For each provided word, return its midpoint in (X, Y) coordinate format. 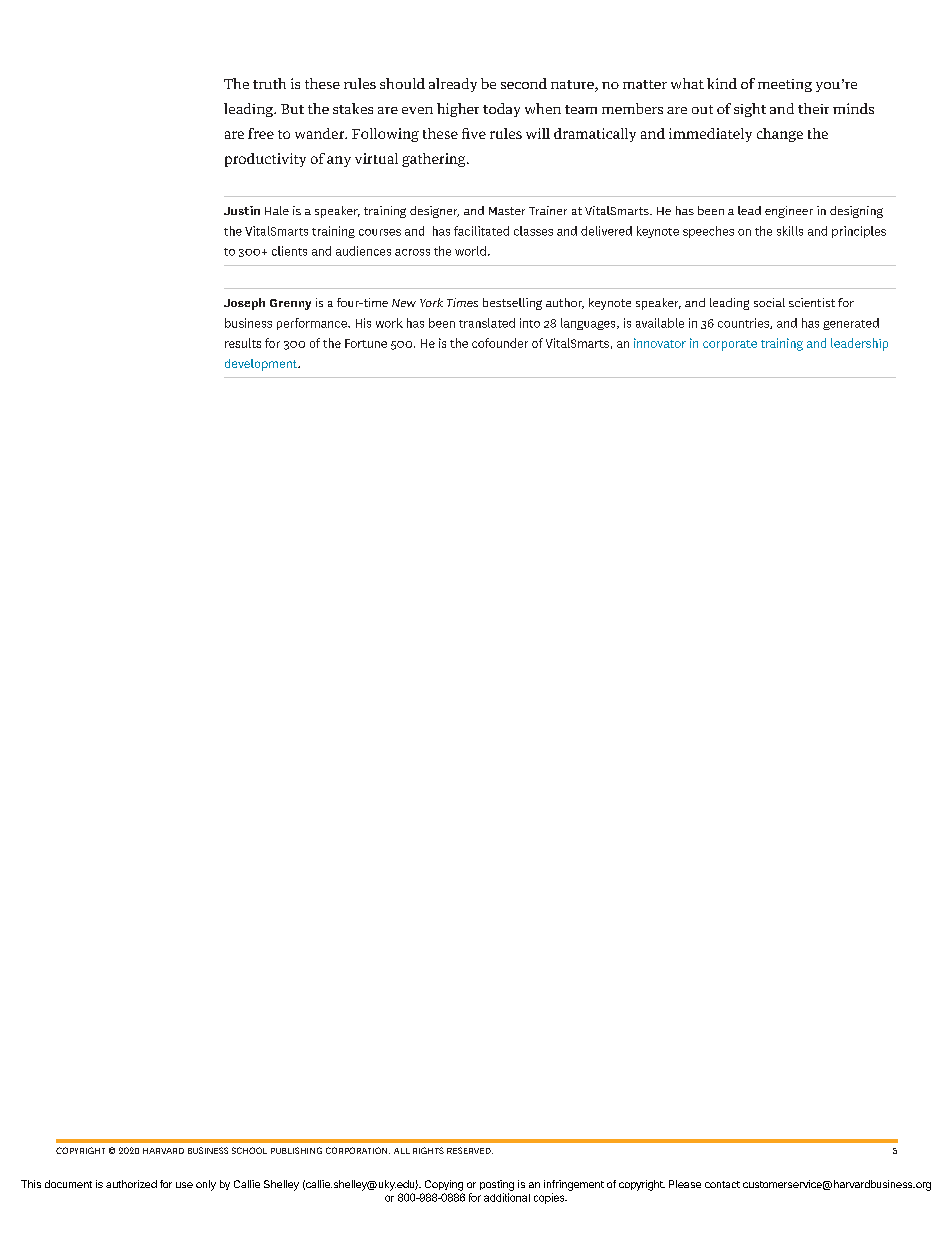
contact (722, 1184)
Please (685, 1184)
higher (458, 110)
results (243, 343)
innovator (660, 343)
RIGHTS (428, 1150)
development (262, 365)
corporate (730, 345)
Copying (444, 1185)
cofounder (500, 343)
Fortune (366, 343)
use (184, 1185)
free (261, 133)
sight (750, 110)
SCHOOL (249, 1150)
